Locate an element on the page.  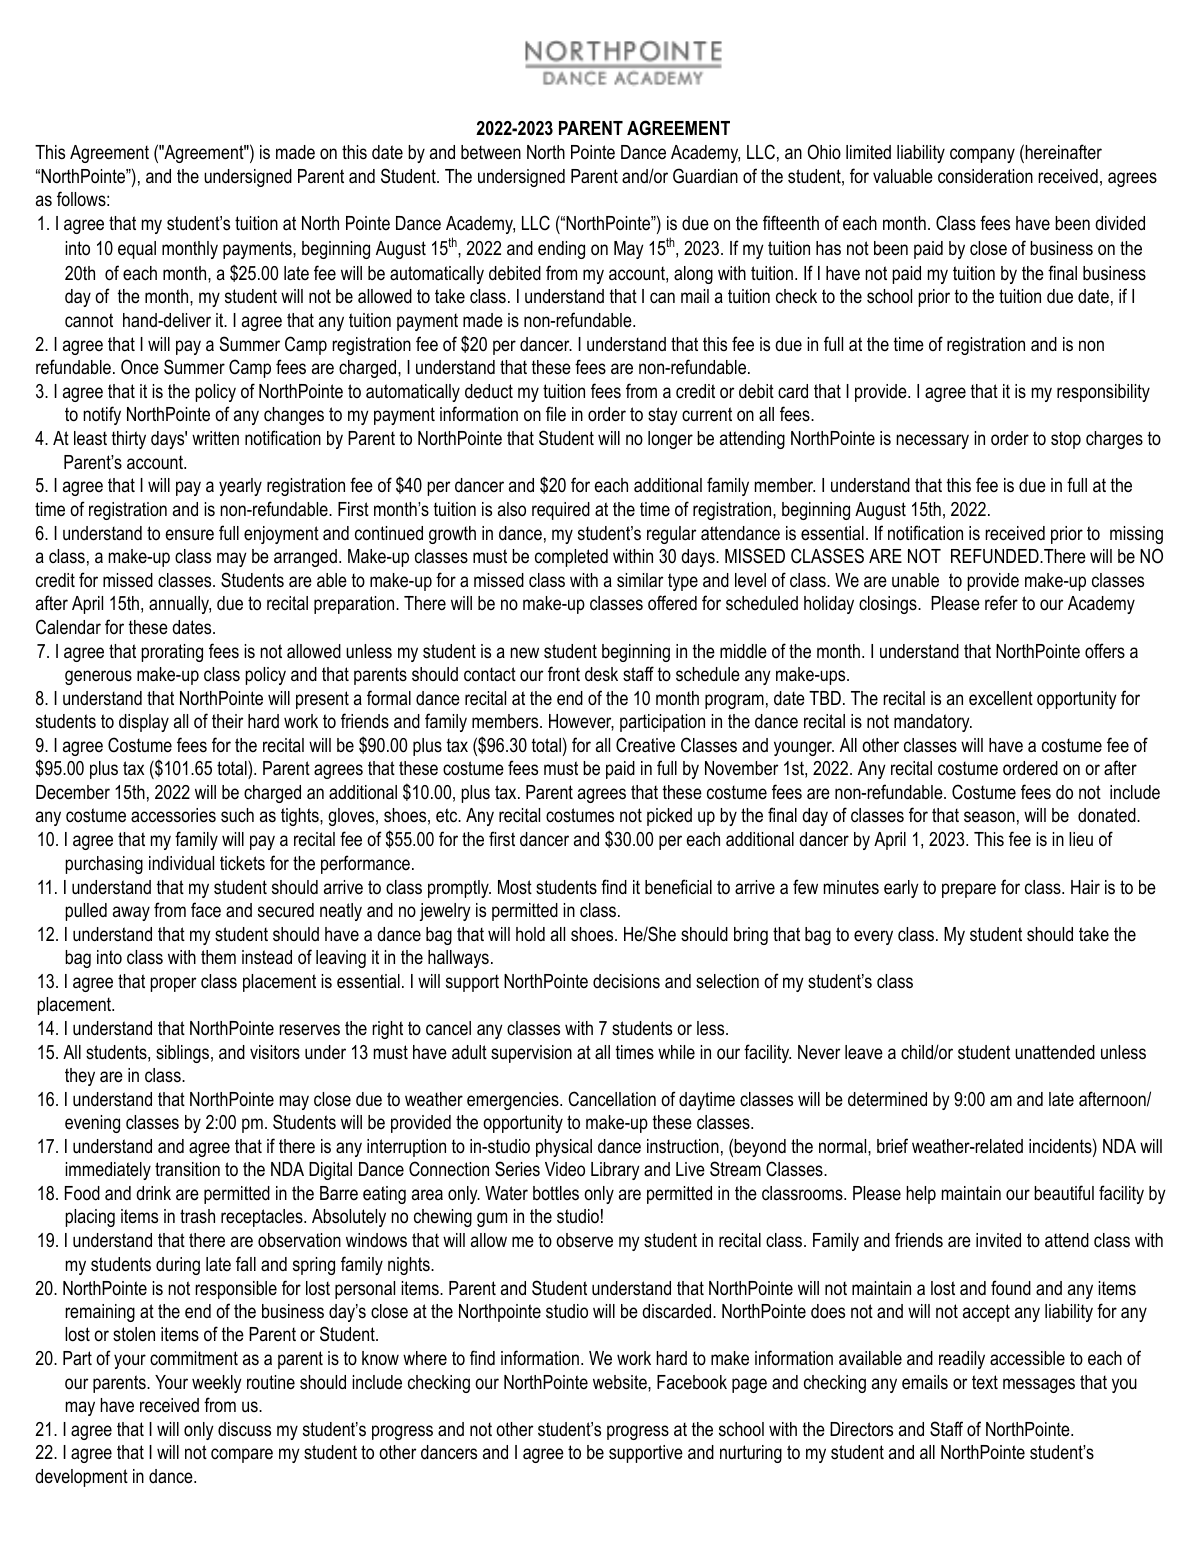
annually is located at coordinates (180, 605).
